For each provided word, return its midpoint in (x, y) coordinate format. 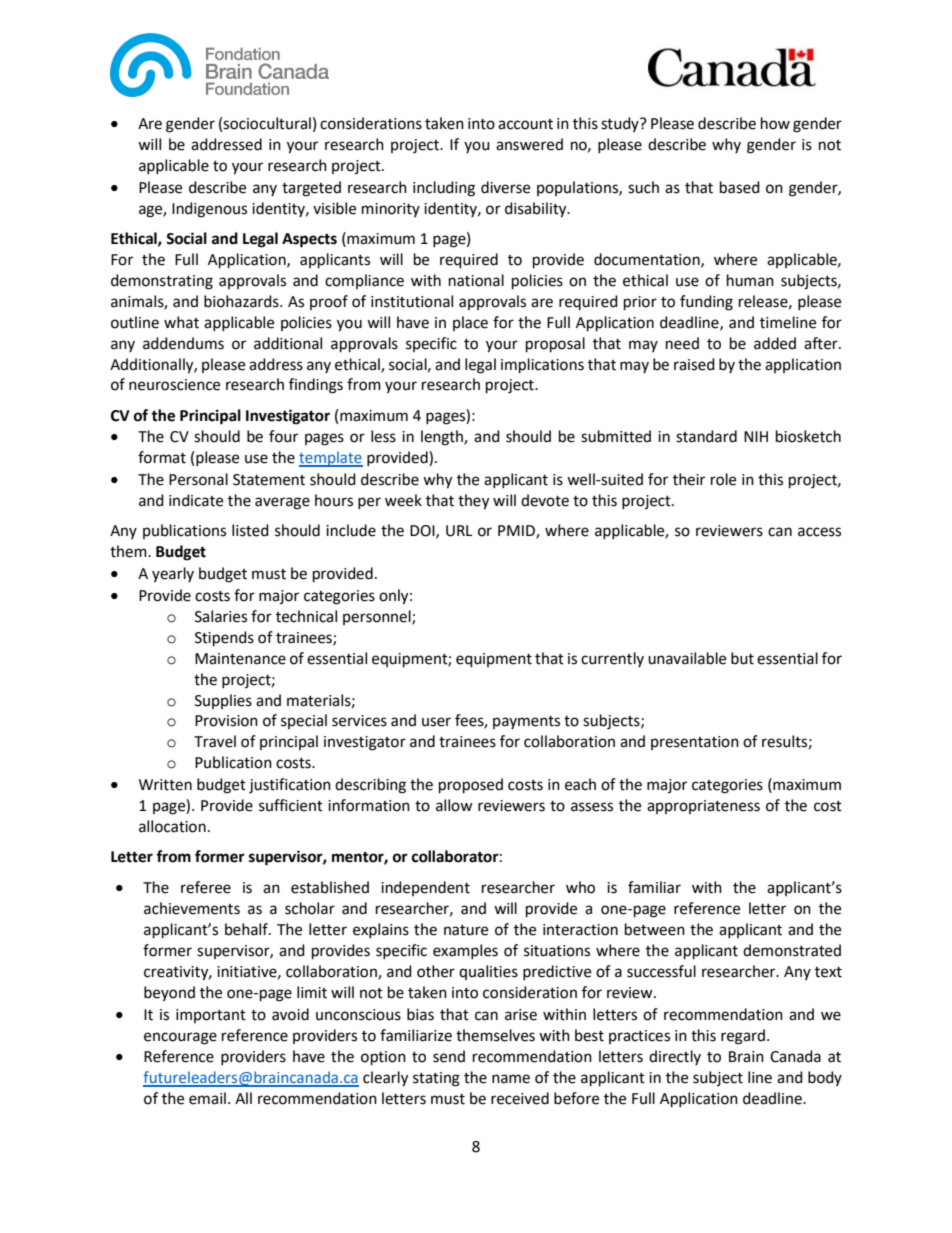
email (207, 1098)
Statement (269, 480)
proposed (471, 786)
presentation (695, 743)
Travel (215, 741)
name (511, 1079)
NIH (756, 436)
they (473, 502)
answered (529, 144)
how (775, 123)
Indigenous (209, 210)
